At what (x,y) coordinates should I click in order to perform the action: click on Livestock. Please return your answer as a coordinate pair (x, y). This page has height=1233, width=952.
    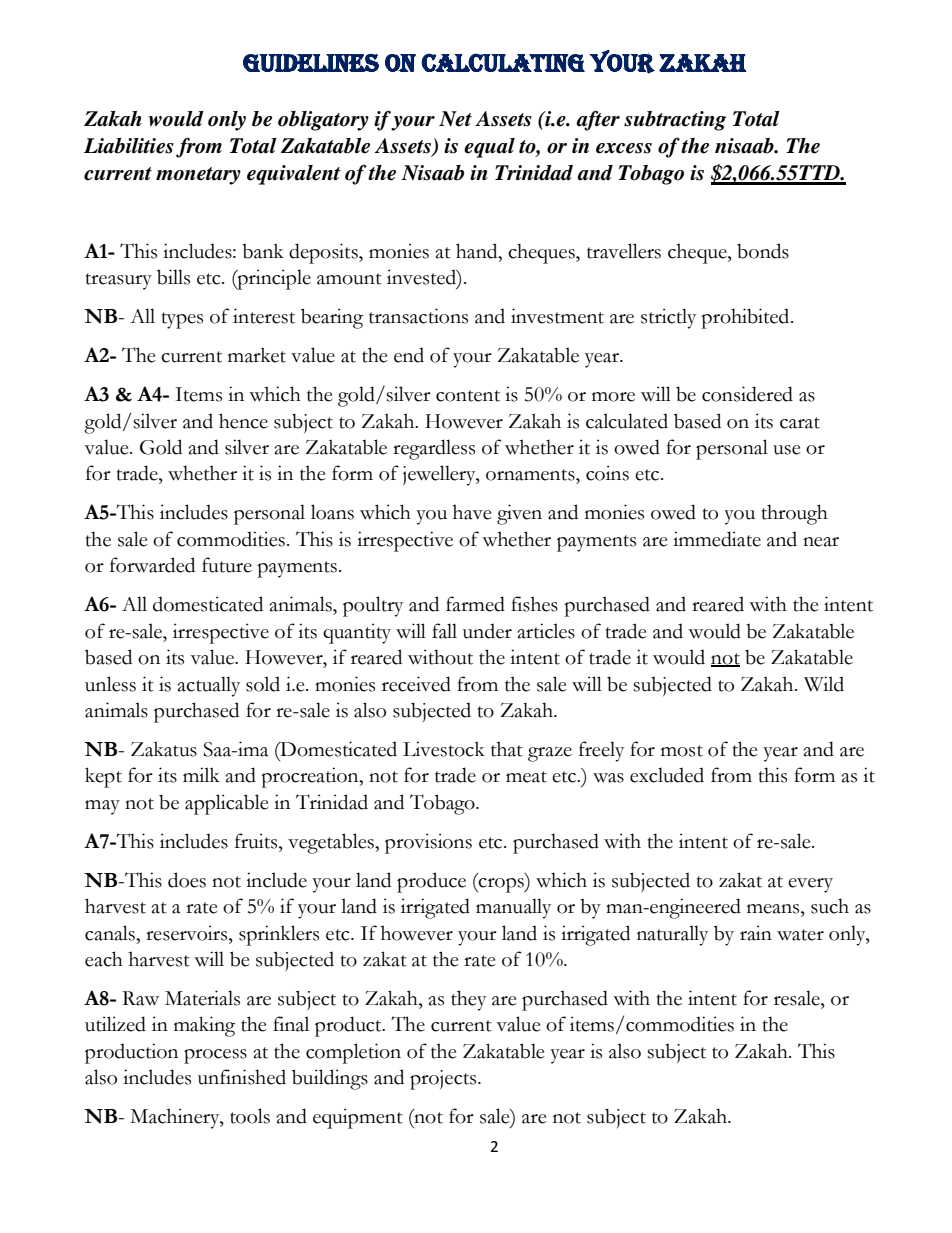
    Looking at the image, I should click on (444, 749).
